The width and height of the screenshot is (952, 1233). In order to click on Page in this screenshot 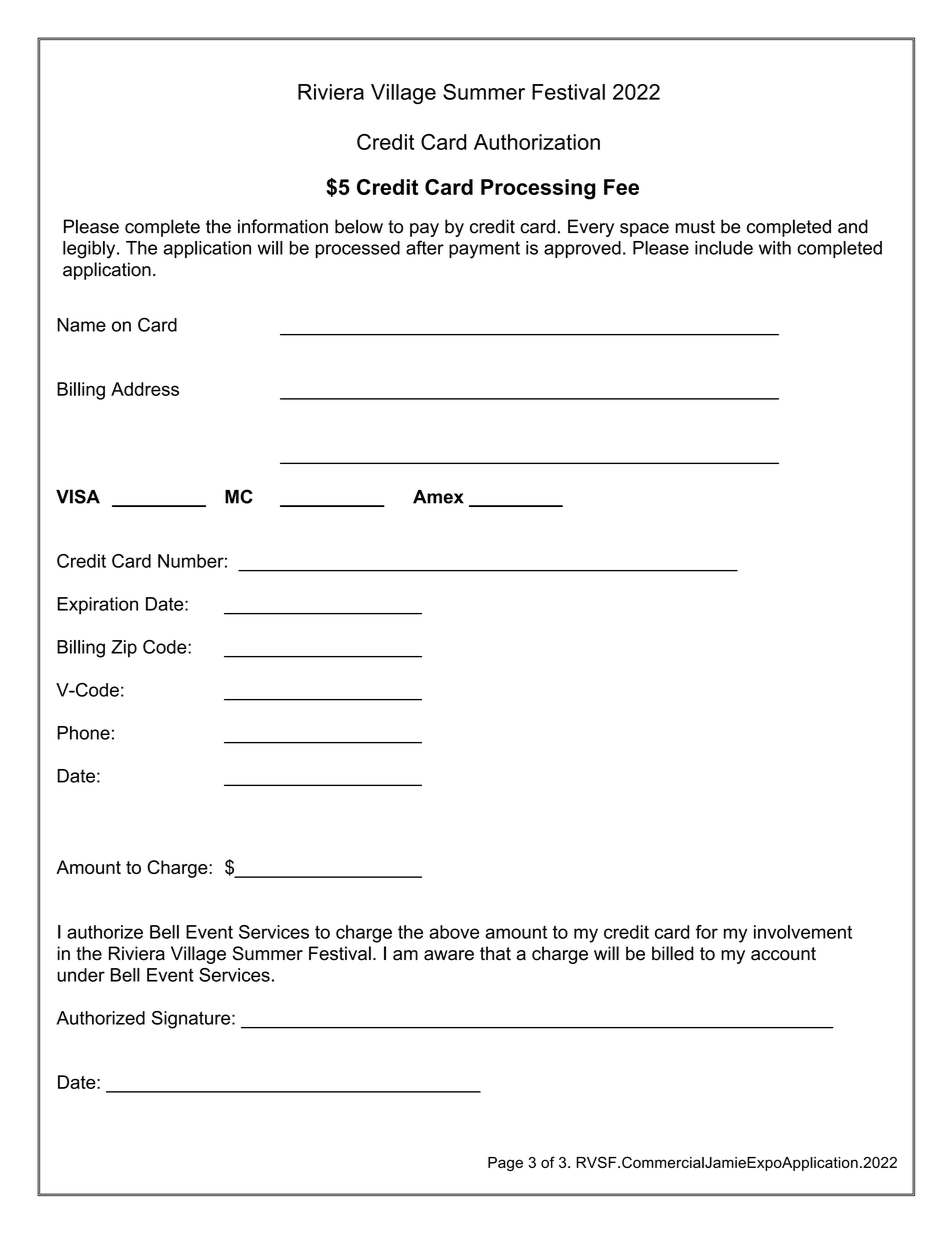, I will do `click(505, 1164)`.
